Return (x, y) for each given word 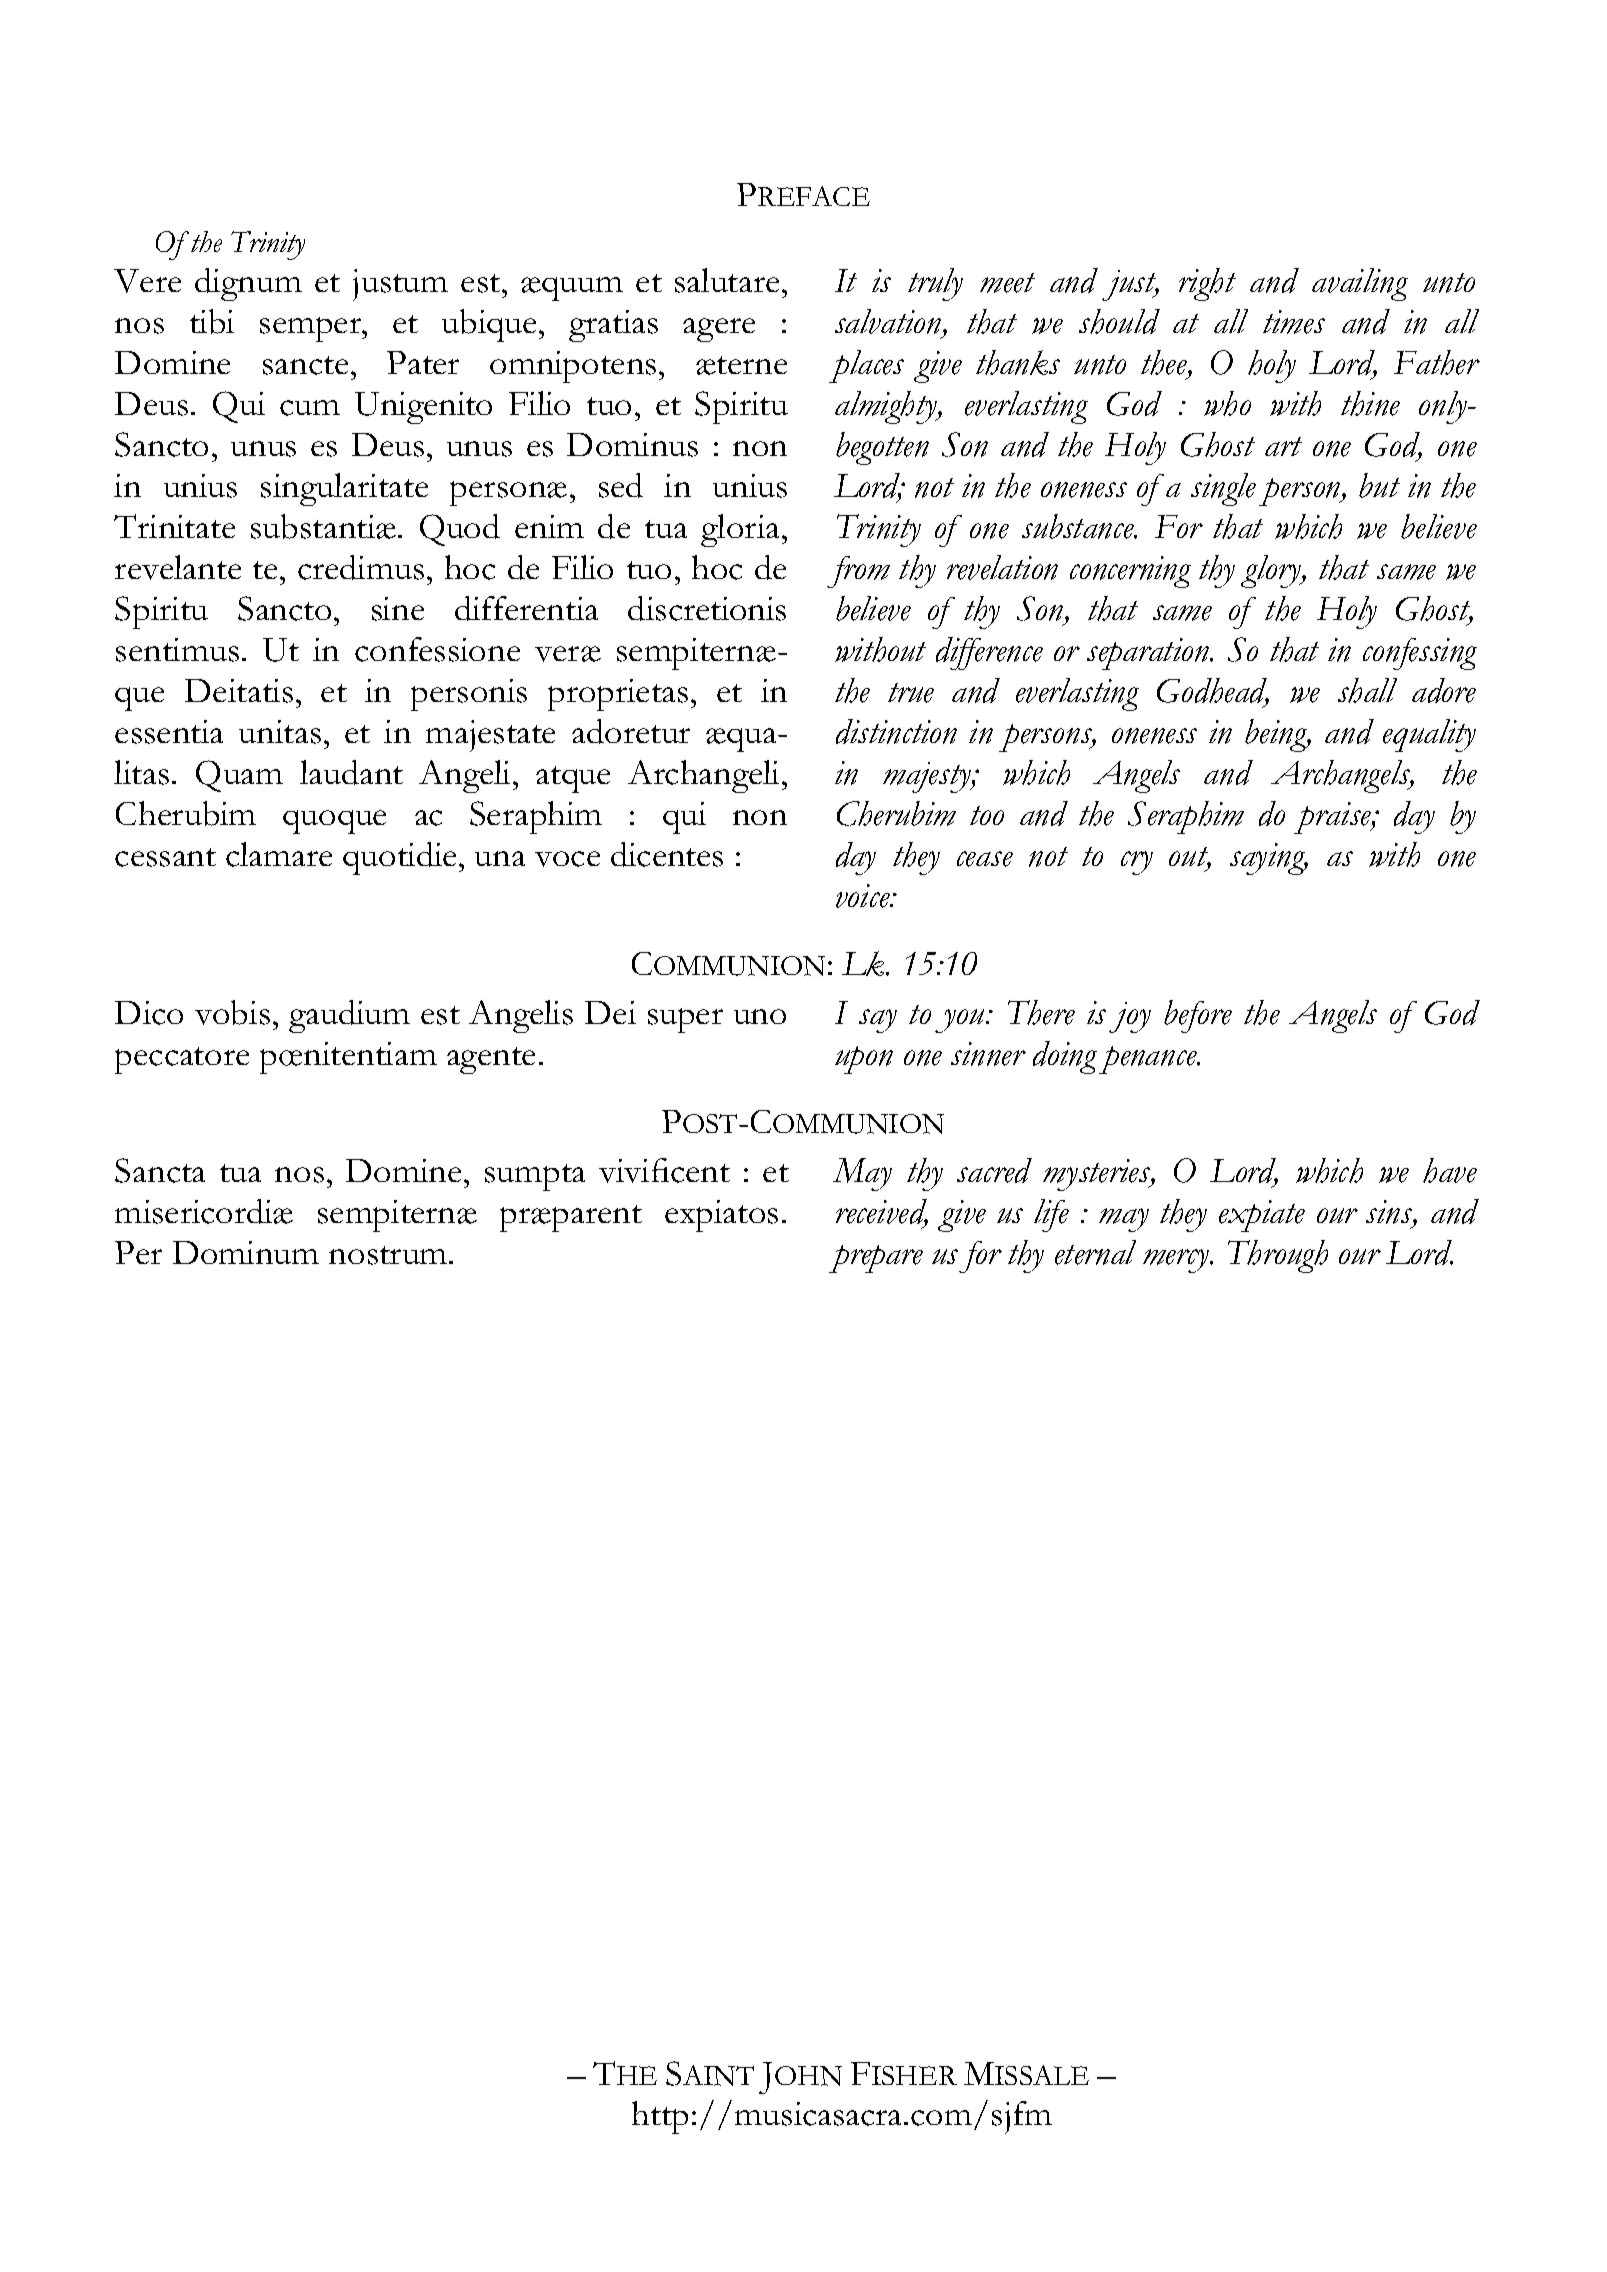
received (882, 1213)
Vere (147, 281)
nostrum (389, 1255)
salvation (889, 323)
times (1294, 322)
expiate (1262, 1216)
